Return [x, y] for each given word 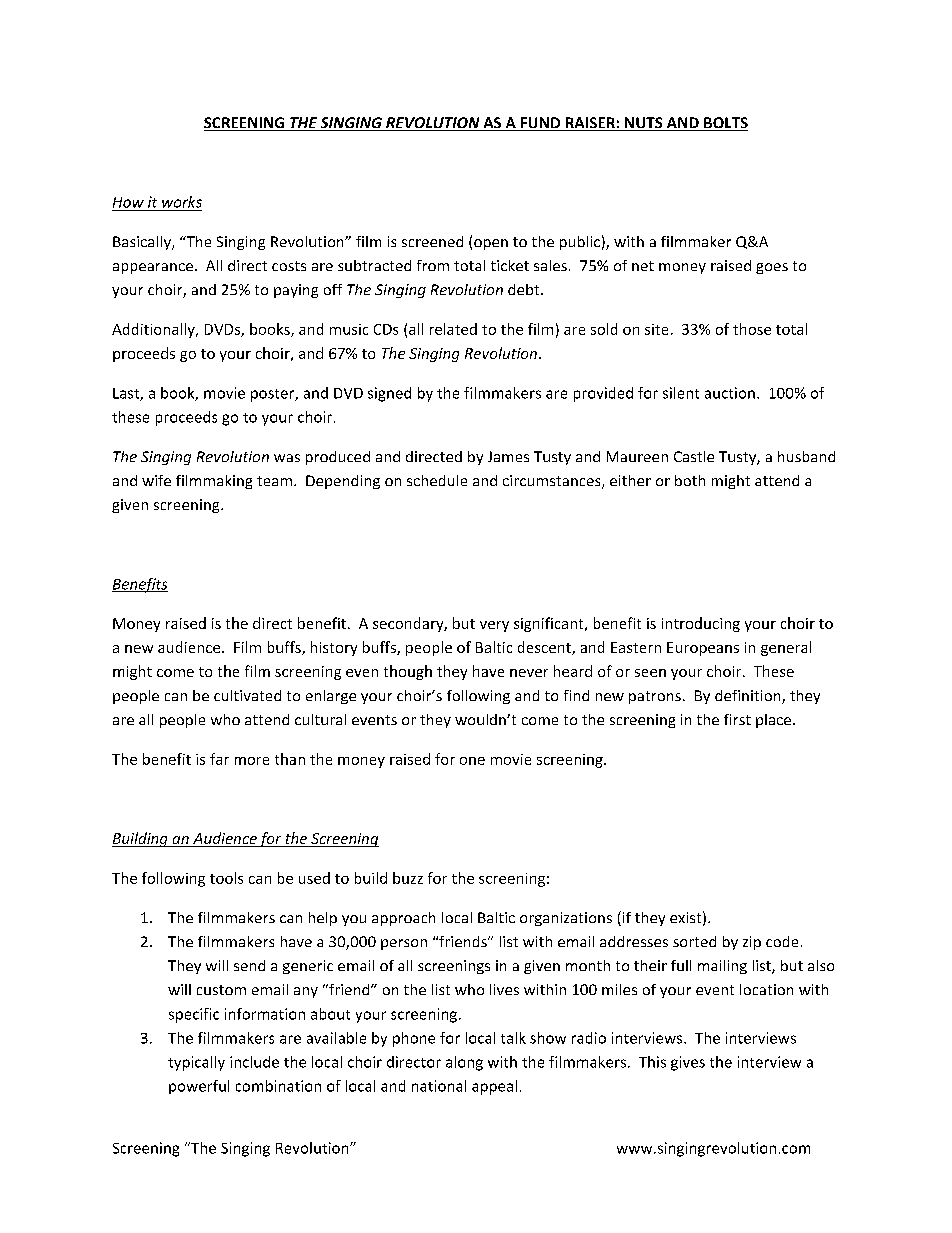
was [287, 458]
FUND [540, 124]
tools [226, 878]
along [464, 1063]
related [453, 329]
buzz [408, 878]
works [182, 202]
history [334, 648]
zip [752, 943]
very [494, 626]
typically [196, 1063]
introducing [701, 624]
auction [730, 393]
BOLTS [725, 124]
